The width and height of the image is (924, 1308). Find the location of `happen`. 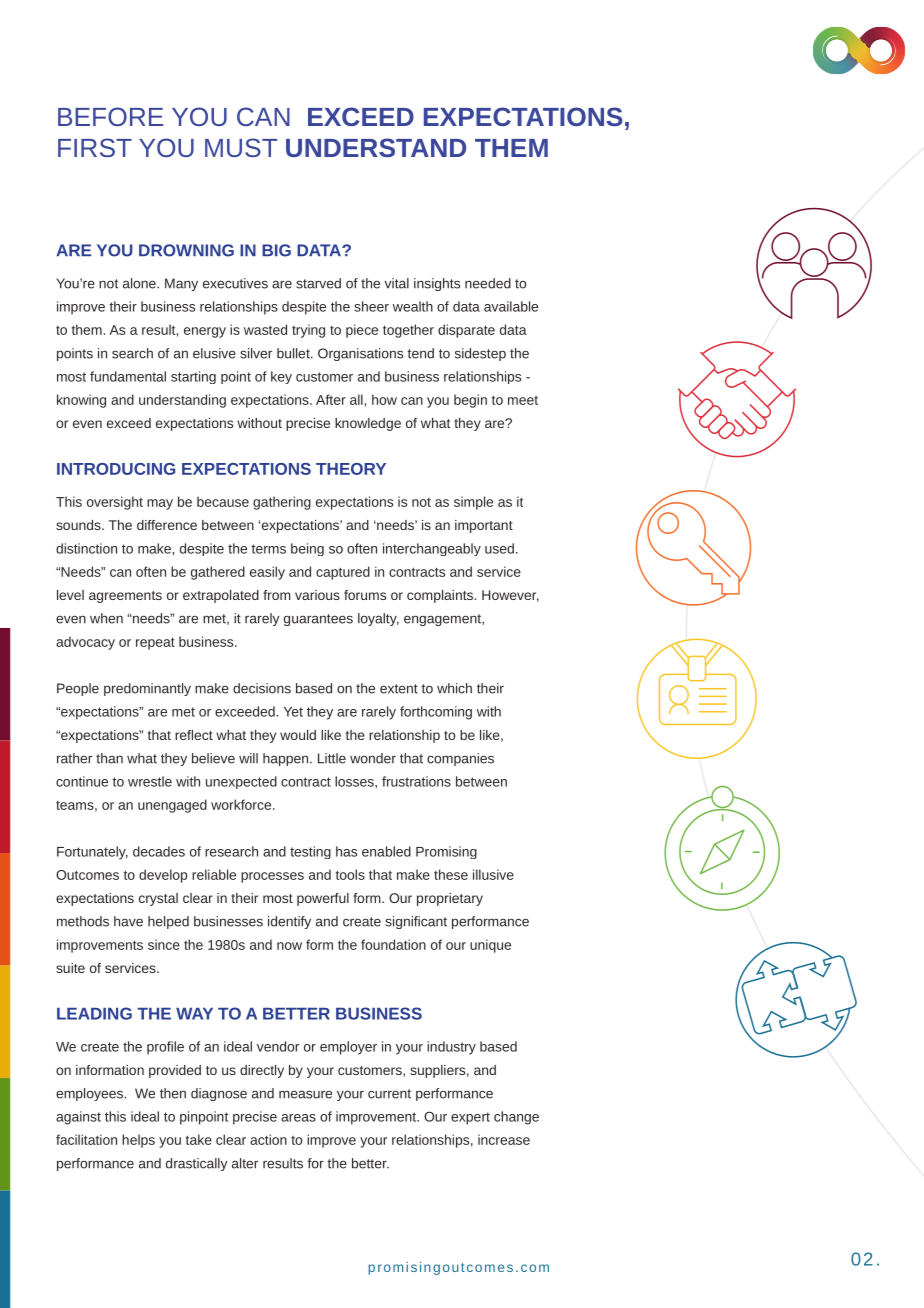

happen is located at coordinates (287, 759).
